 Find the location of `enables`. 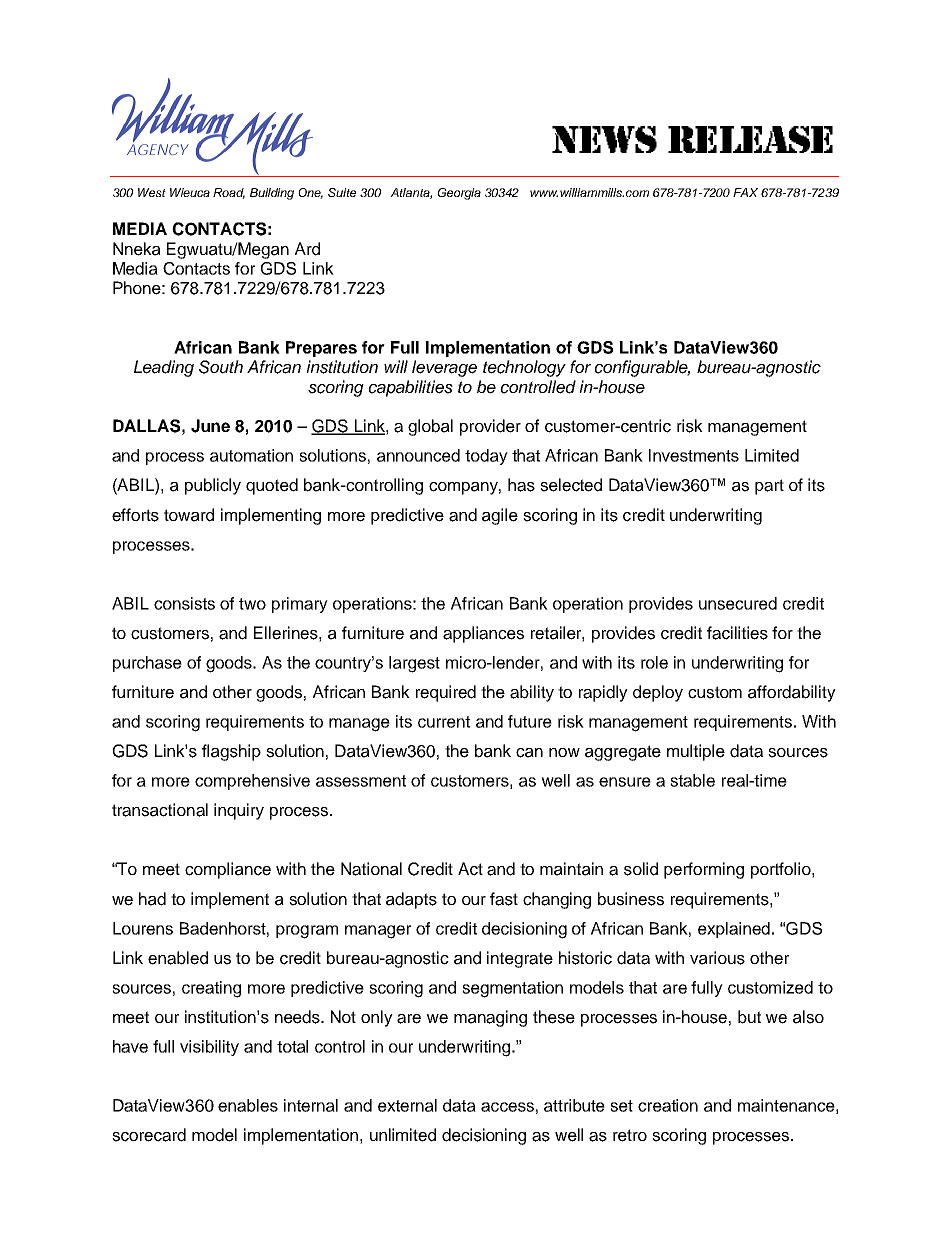

enables is located at coordinates (248, 1105).
